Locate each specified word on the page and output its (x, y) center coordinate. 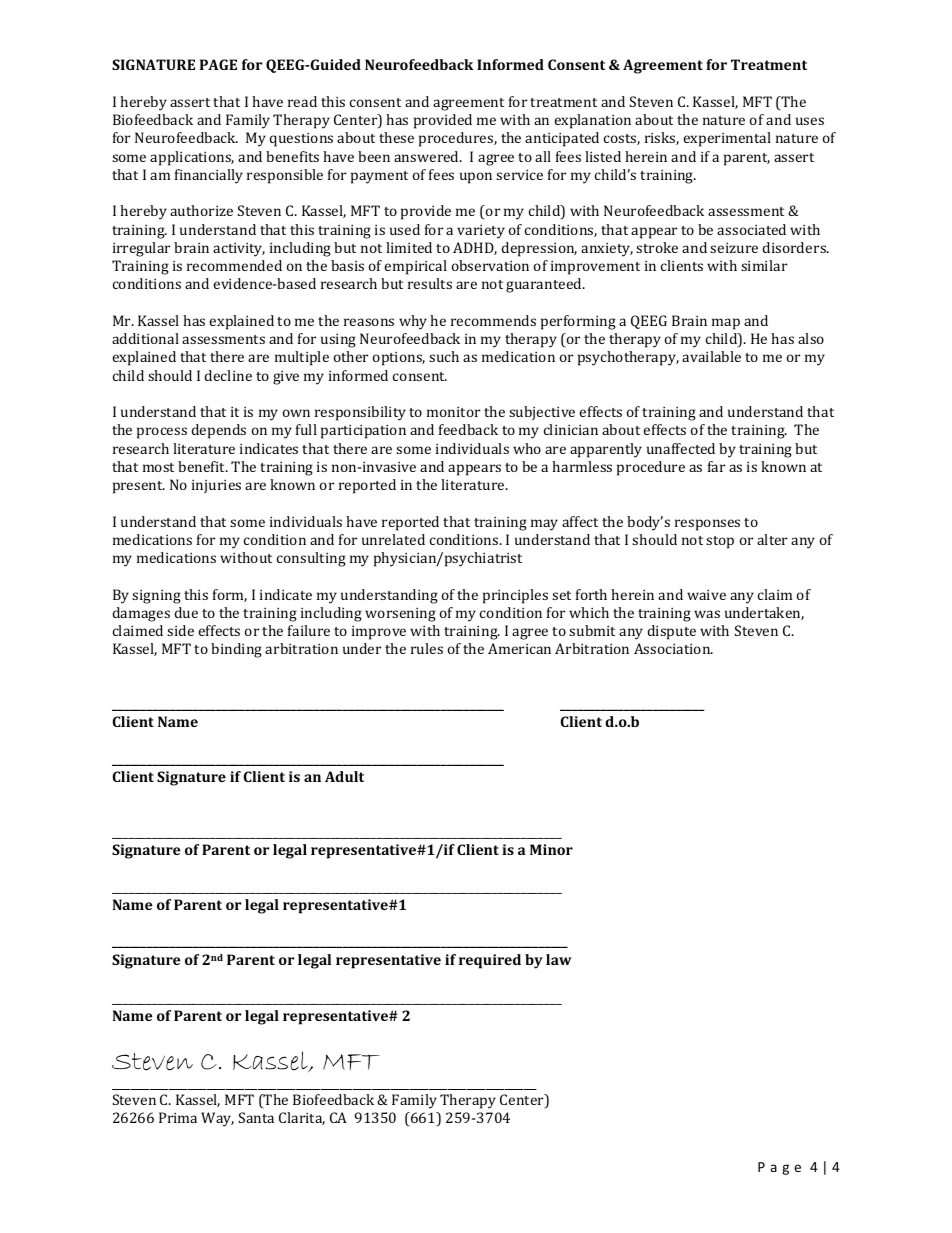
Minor (551, 849)
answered (428, 156)
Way (217, 1119)
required (490, 961)
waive (706, 595)
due (186, 612)
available (711, 356)
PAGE (218, 64)
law (558, 959)
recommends (493, 320)
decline (228, 375)
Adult (344, 776)
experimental (727, 139)
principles (515, 596)
